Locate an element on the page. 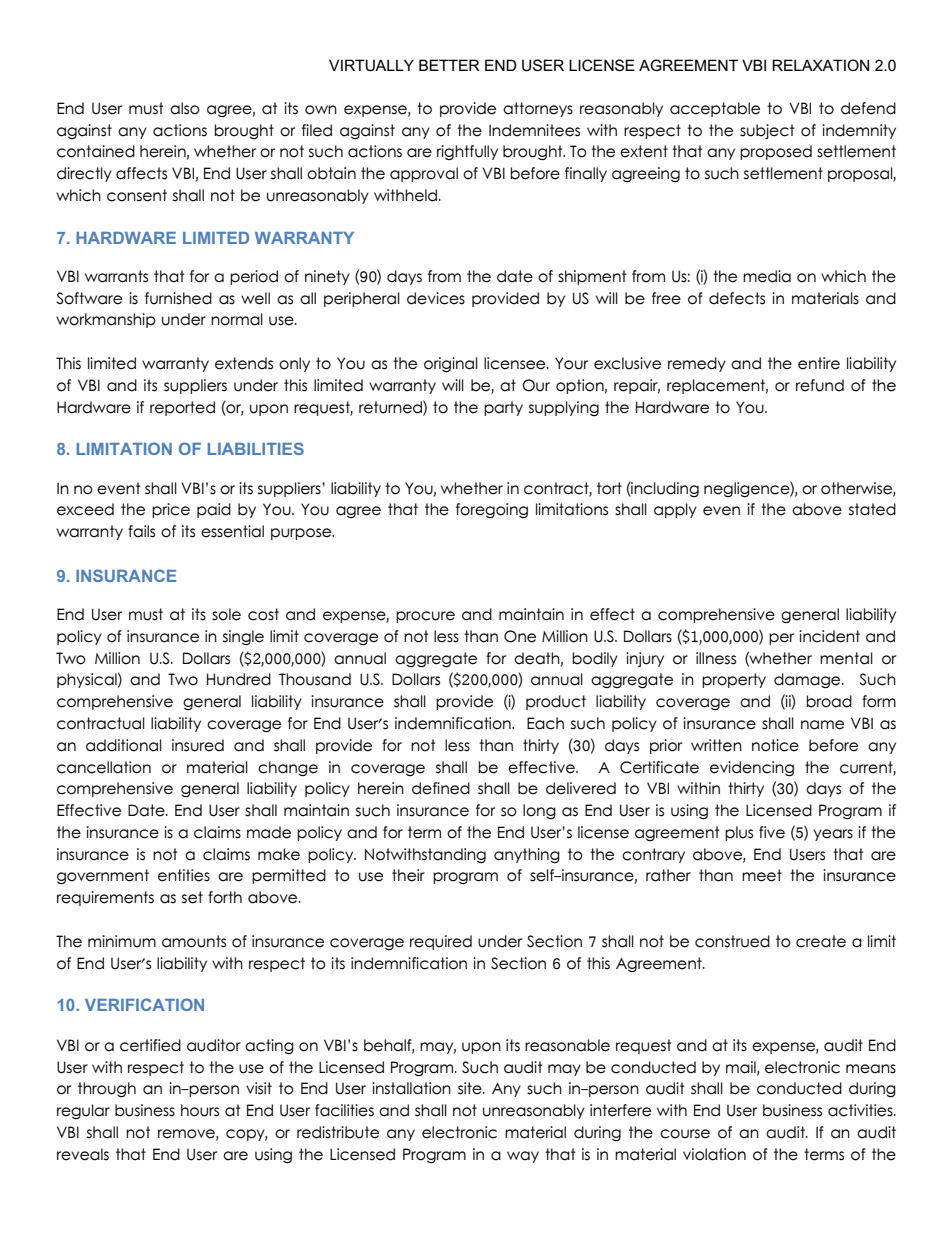 The height and width of the page is (1233, 952). anything is located at coordinates (527, 855).
